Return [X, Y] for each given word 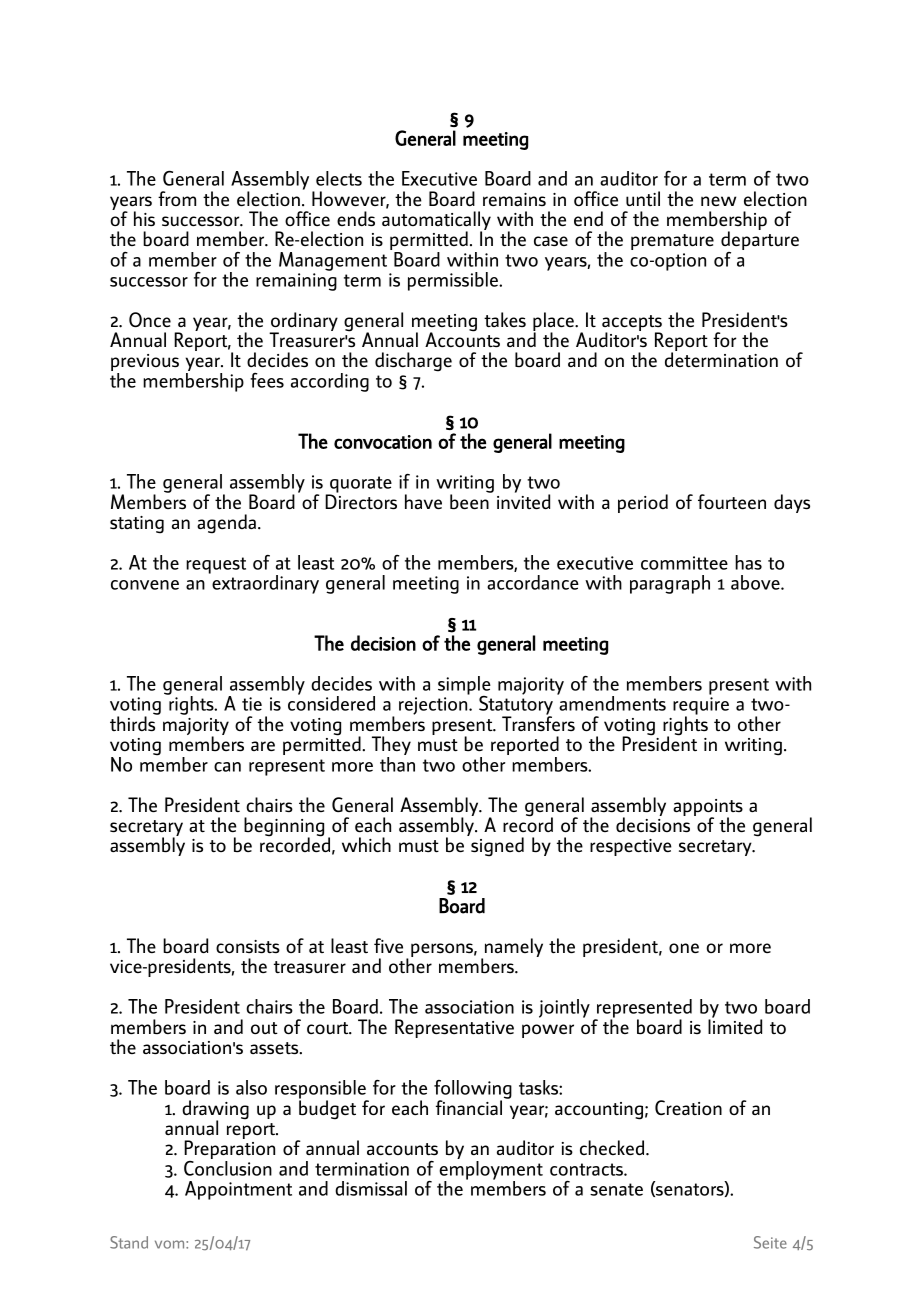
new [718, 201]
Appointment [238, 1190]
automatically [436, 222]
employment [491, 1171]
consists [248, 946]
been [470, 500]
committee [684, 563]
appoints [708, 808]
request [216, 565]
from [177, 198]
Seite [770, 1242]
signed [497, 847]
